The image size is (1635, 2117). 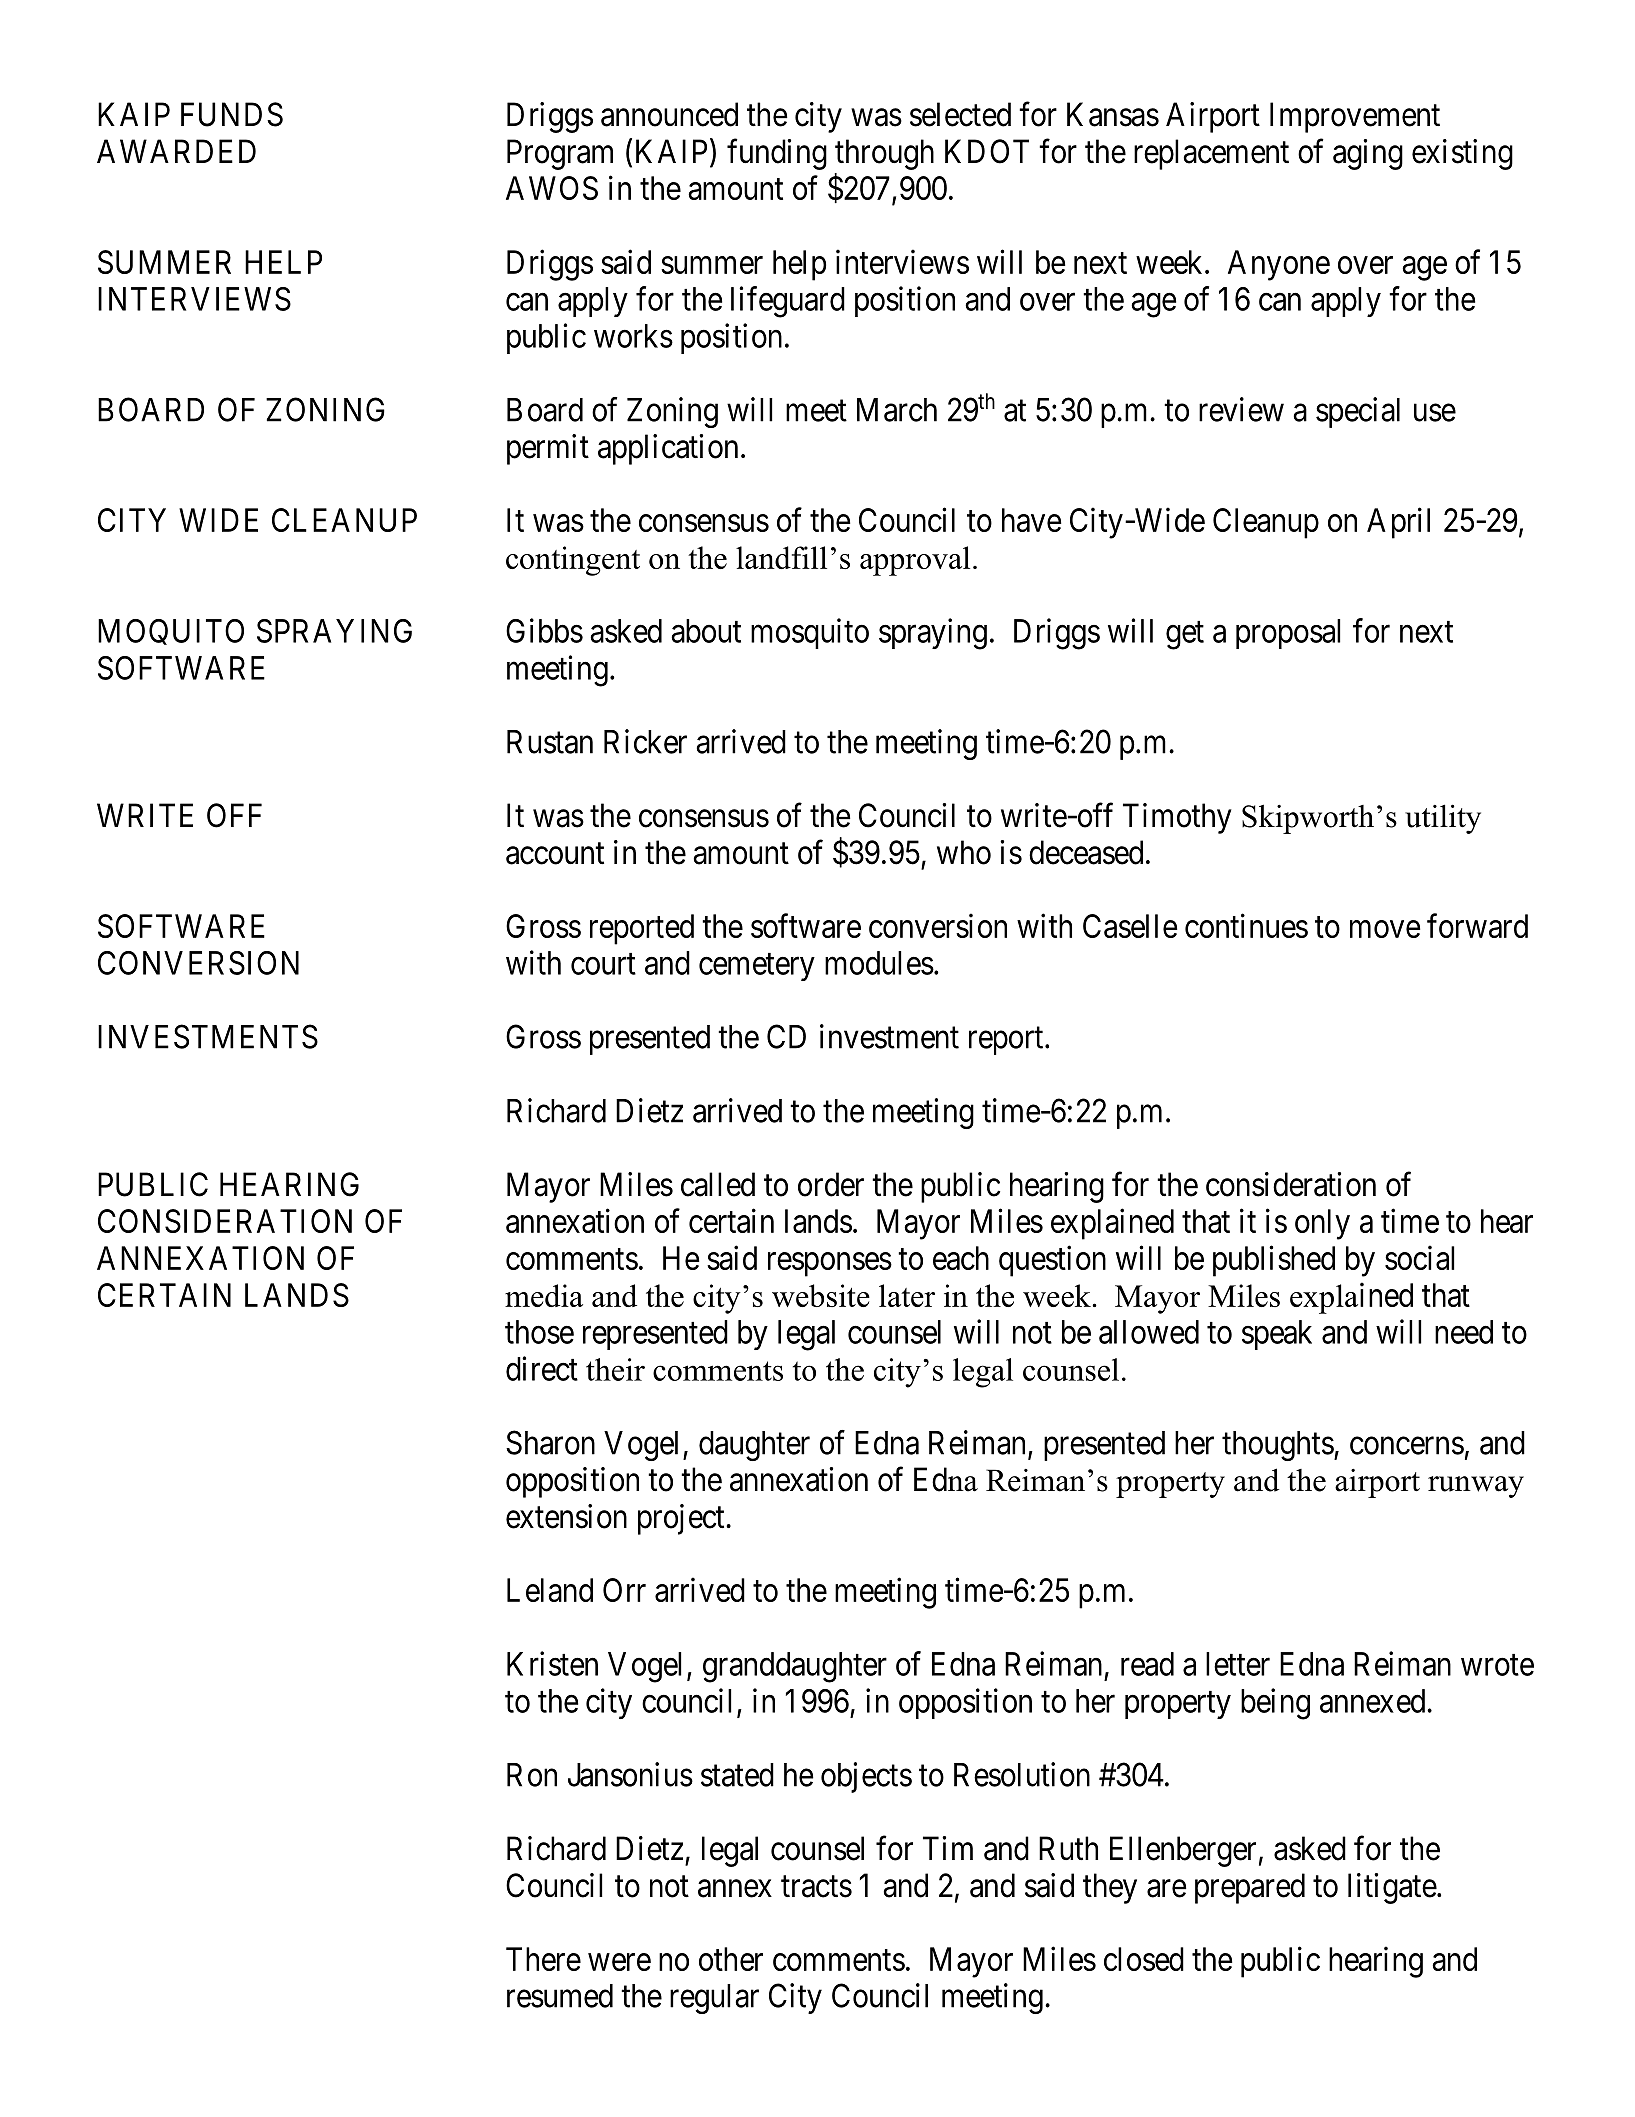 What do you see at coordinates (544, 1295) in the document?
I see `media` at bounding box center [544, 1295].
